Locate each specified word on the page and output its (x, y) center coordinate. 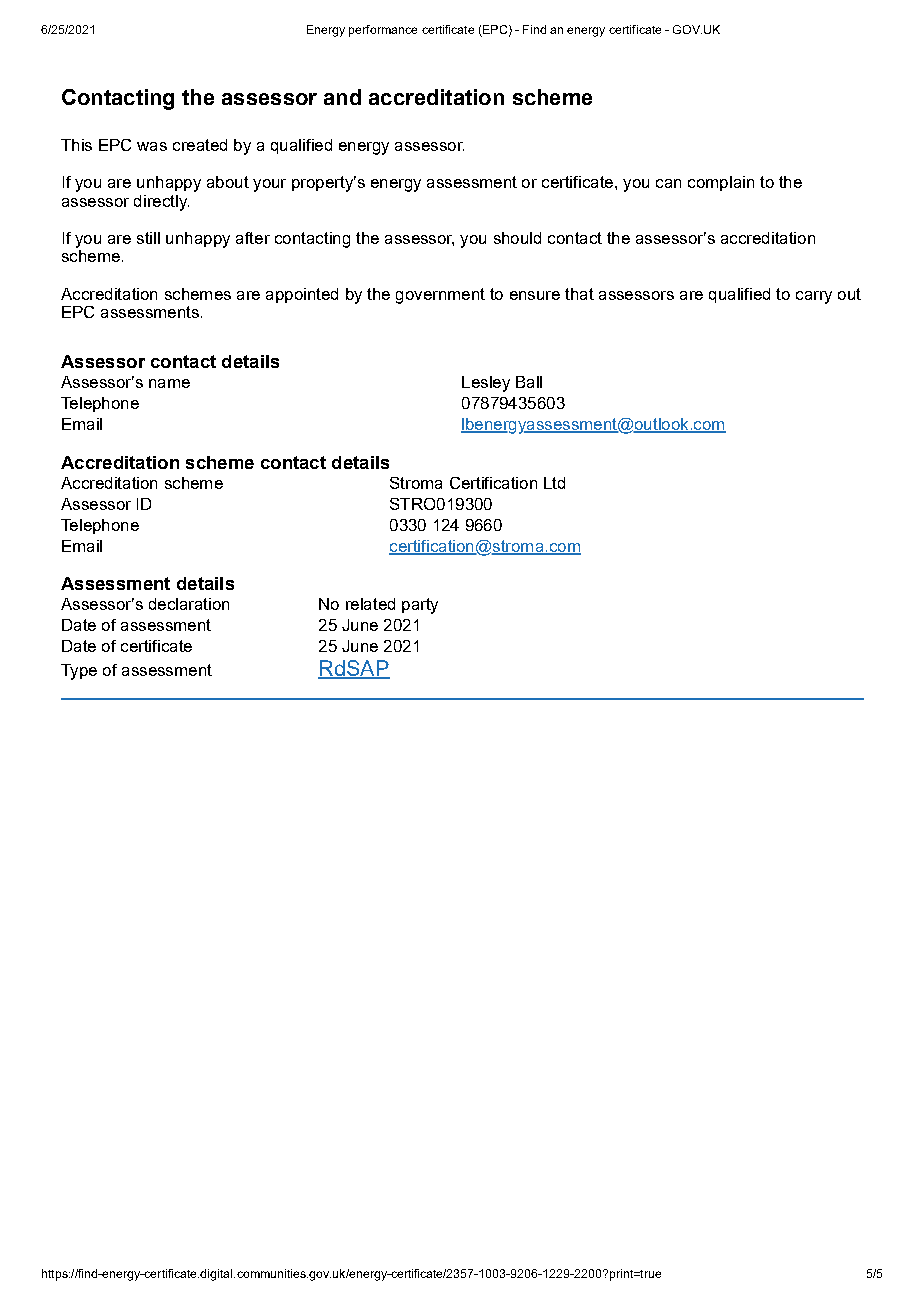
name (169, 383)
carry (814, 297)
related (370, 604)
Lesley (486, 384)
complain (721, 183)
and (342, 97)
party (420, 606)
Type (79, 672)
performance (383, 31)
